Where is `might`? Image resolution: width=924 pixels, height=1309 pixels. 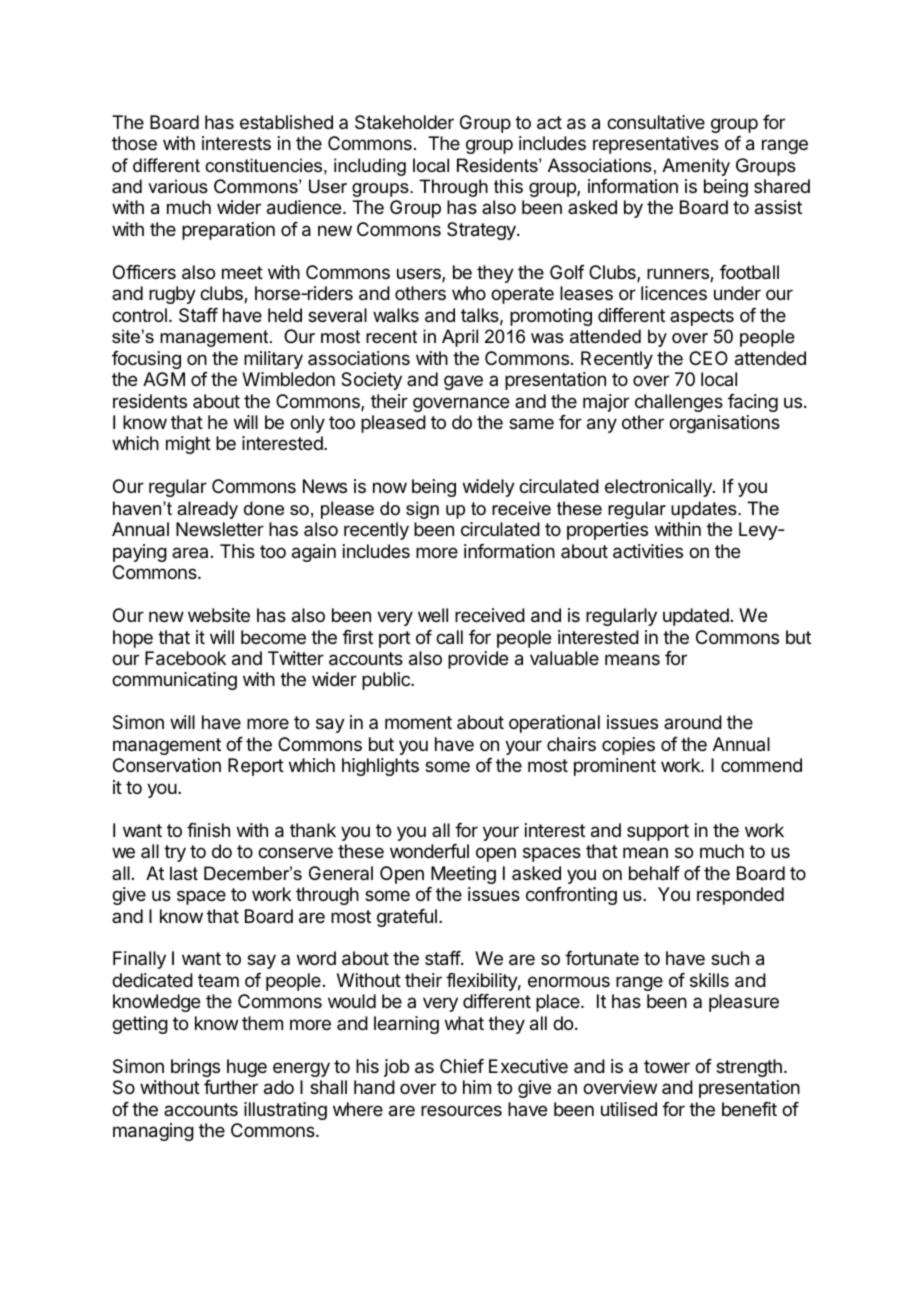
might is located at coordinates (188, 445).
